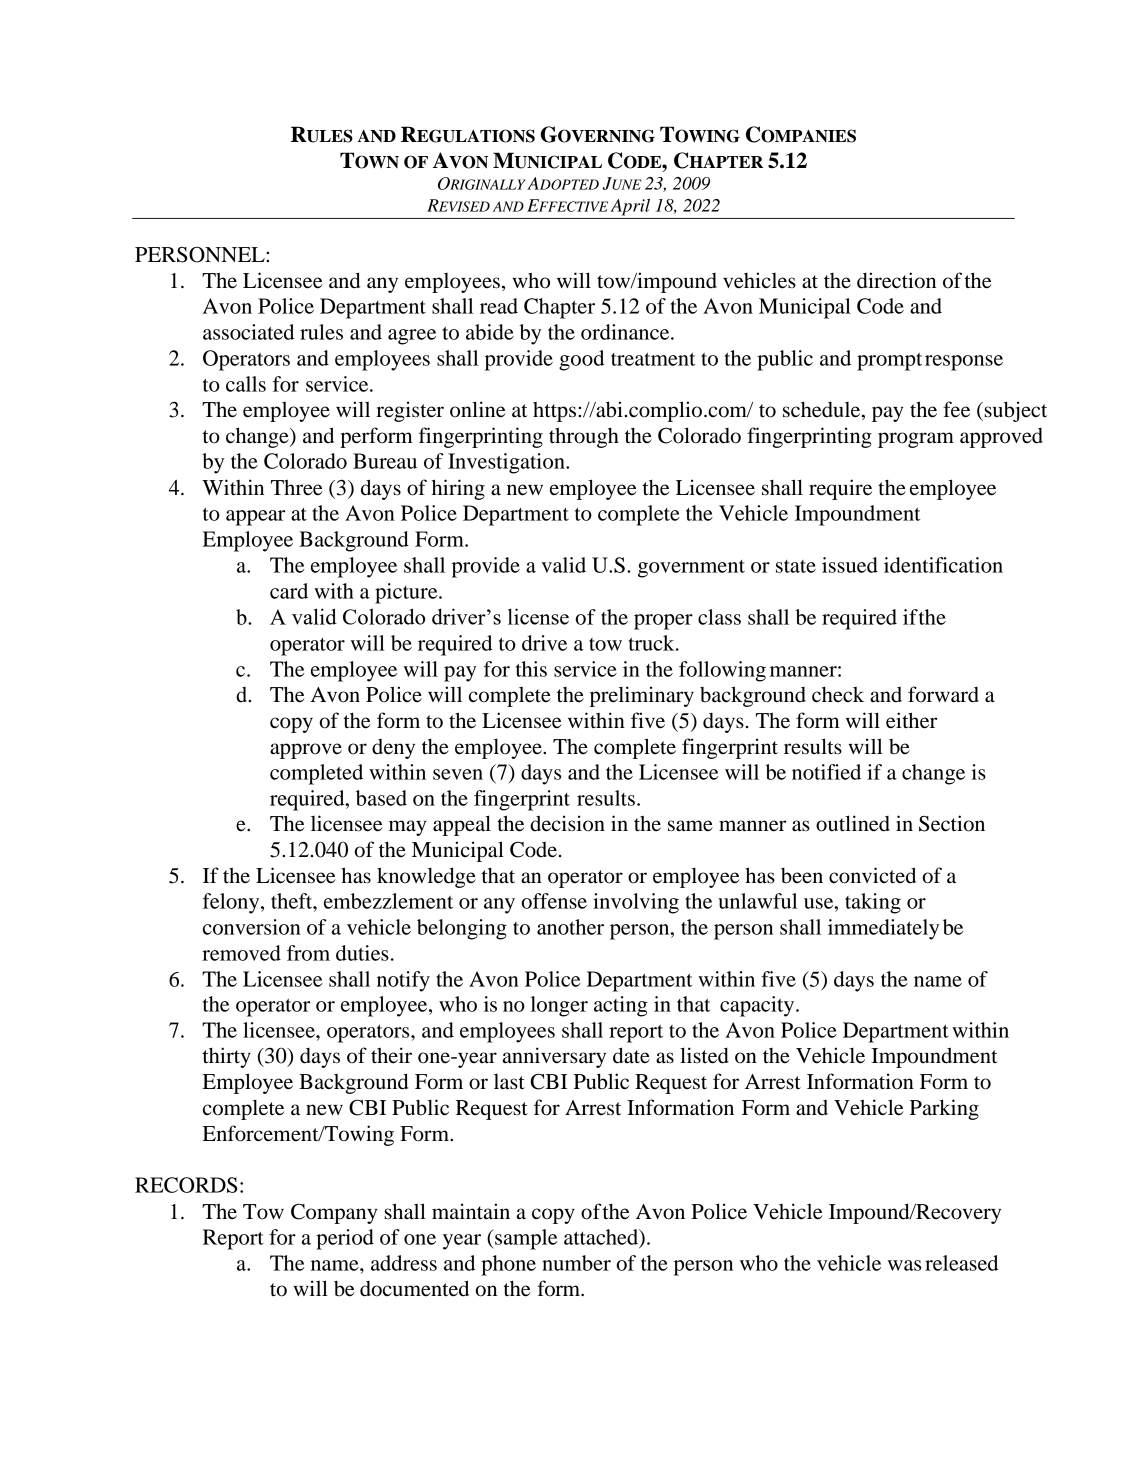 Image resolution: width=1147 pixels, height=1484 pixels. I want to click on either, so click(911, 720).
